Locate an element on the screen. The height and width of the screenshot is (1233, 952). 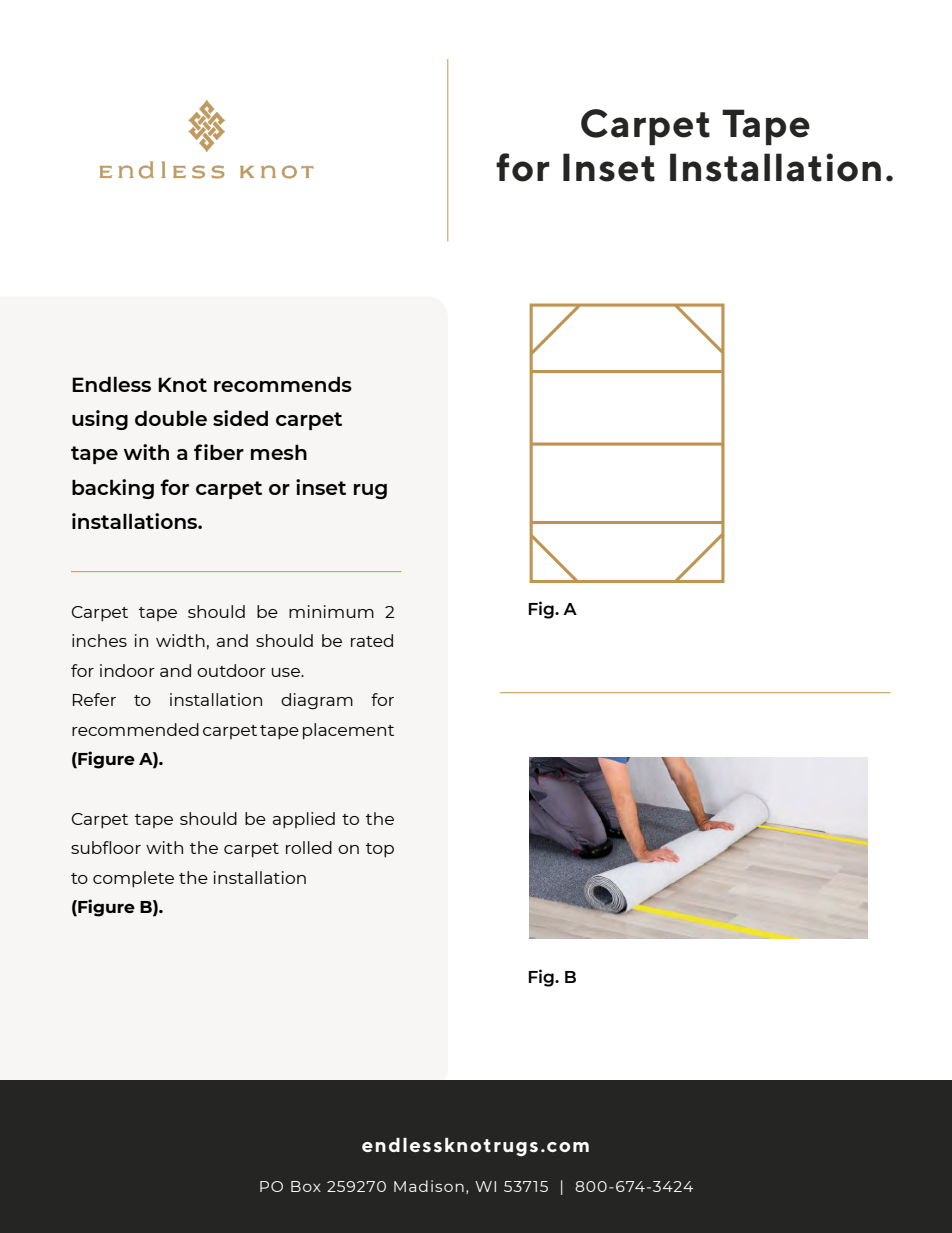
Box is located at coordinates (306, 1186).
